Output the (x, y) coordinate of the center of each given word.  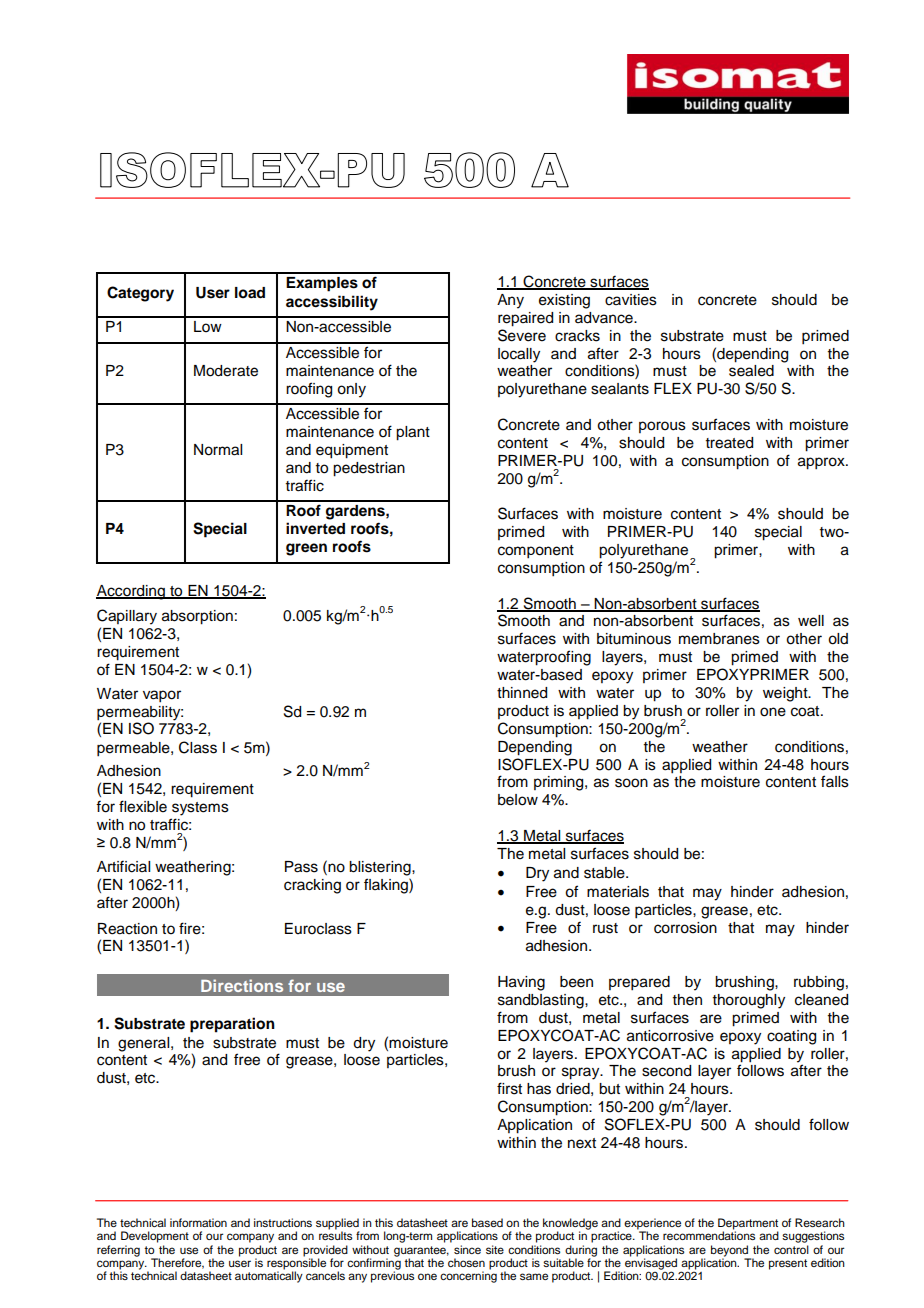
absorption (197, 617)
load (250, 293)
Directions (242, 985)
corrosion (685, 928)
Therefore (177, 1263)
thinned (522, 693)
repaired (525, 319)
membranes (719, 639)
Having (521, 983)
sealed (751, 371)
